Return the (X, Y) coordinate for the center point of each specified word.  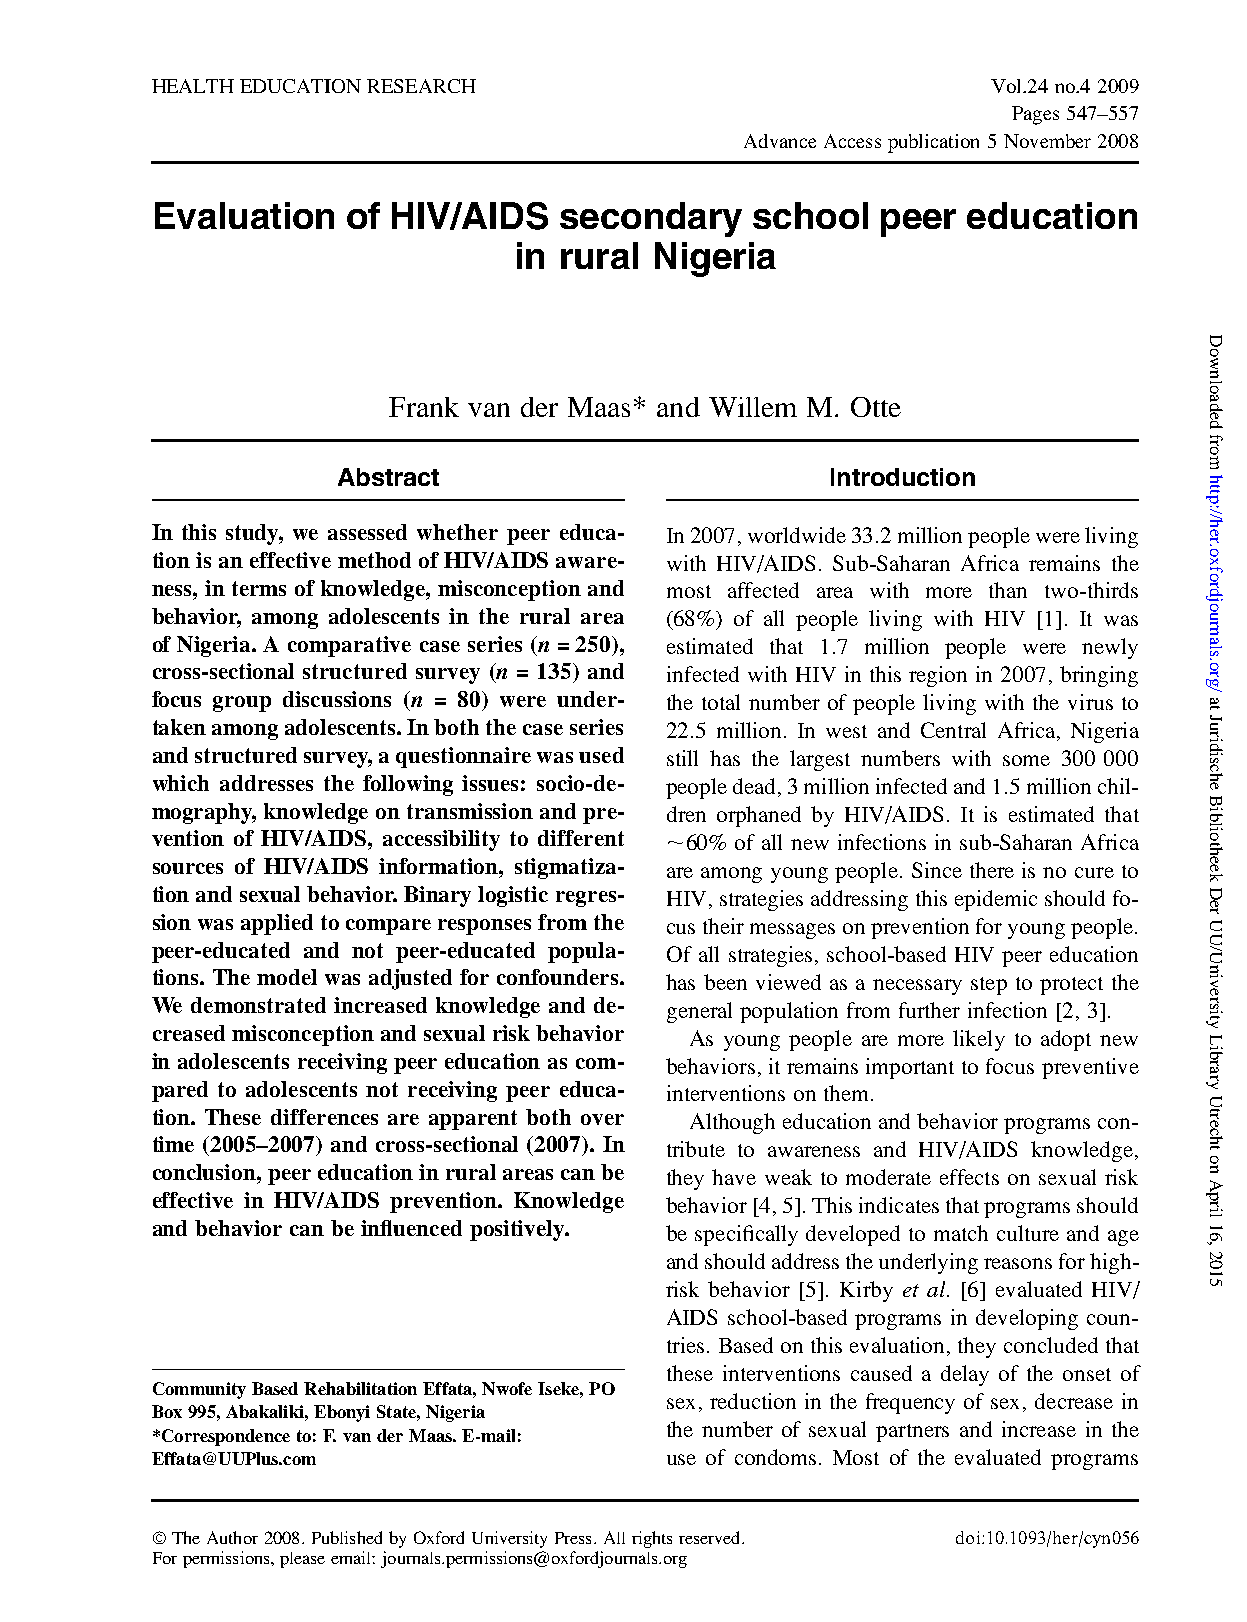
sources (188, 868)
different (581, 838)
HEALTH (193, 86)
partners (912, 1433)
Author (232, 1537)
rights (652, 1539)
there (992, 870)
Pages (1035, 115)
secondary (651, 219)
